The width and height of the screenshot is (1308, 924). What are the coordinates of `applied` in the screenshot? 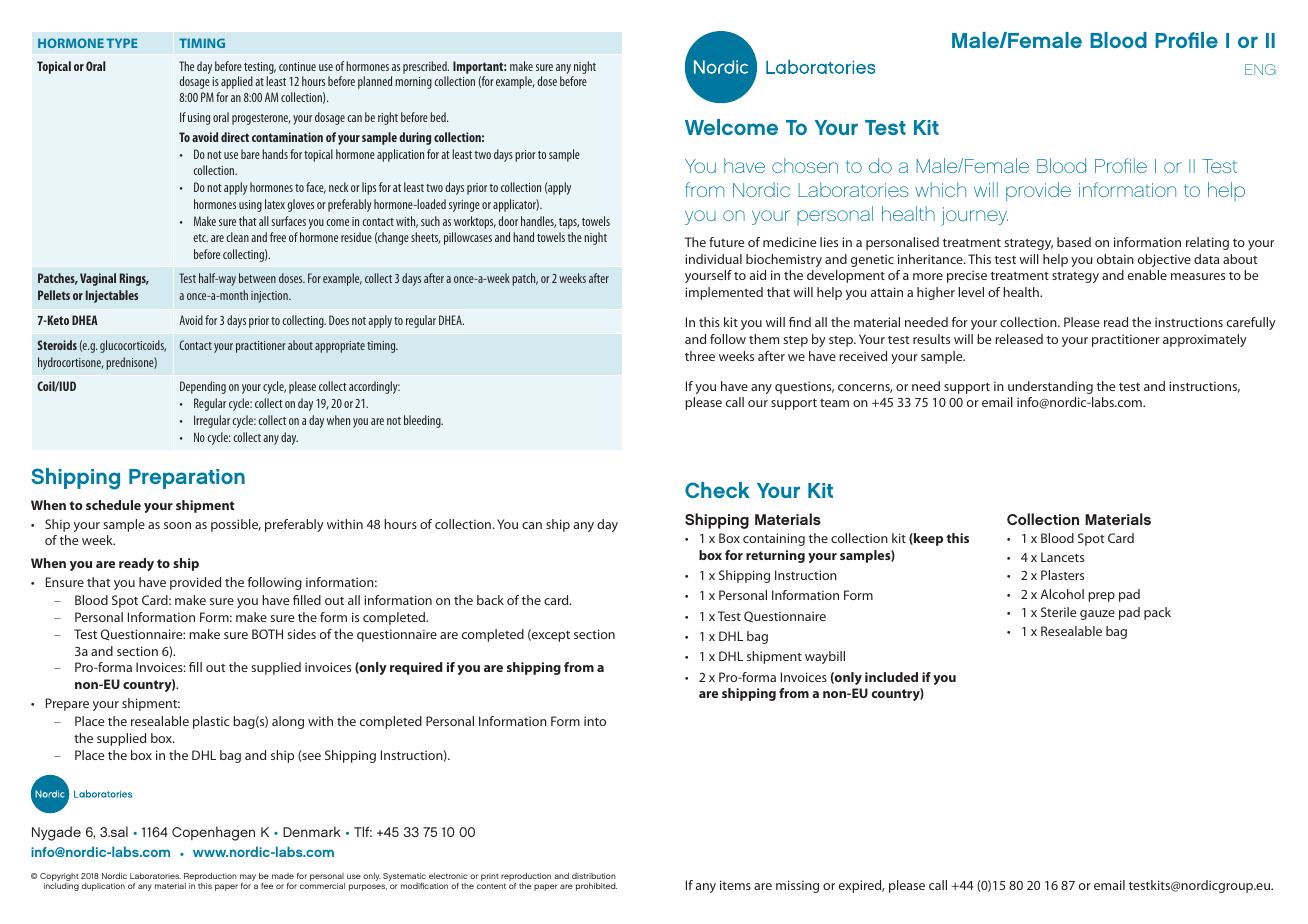 It's located at (237, 82).
